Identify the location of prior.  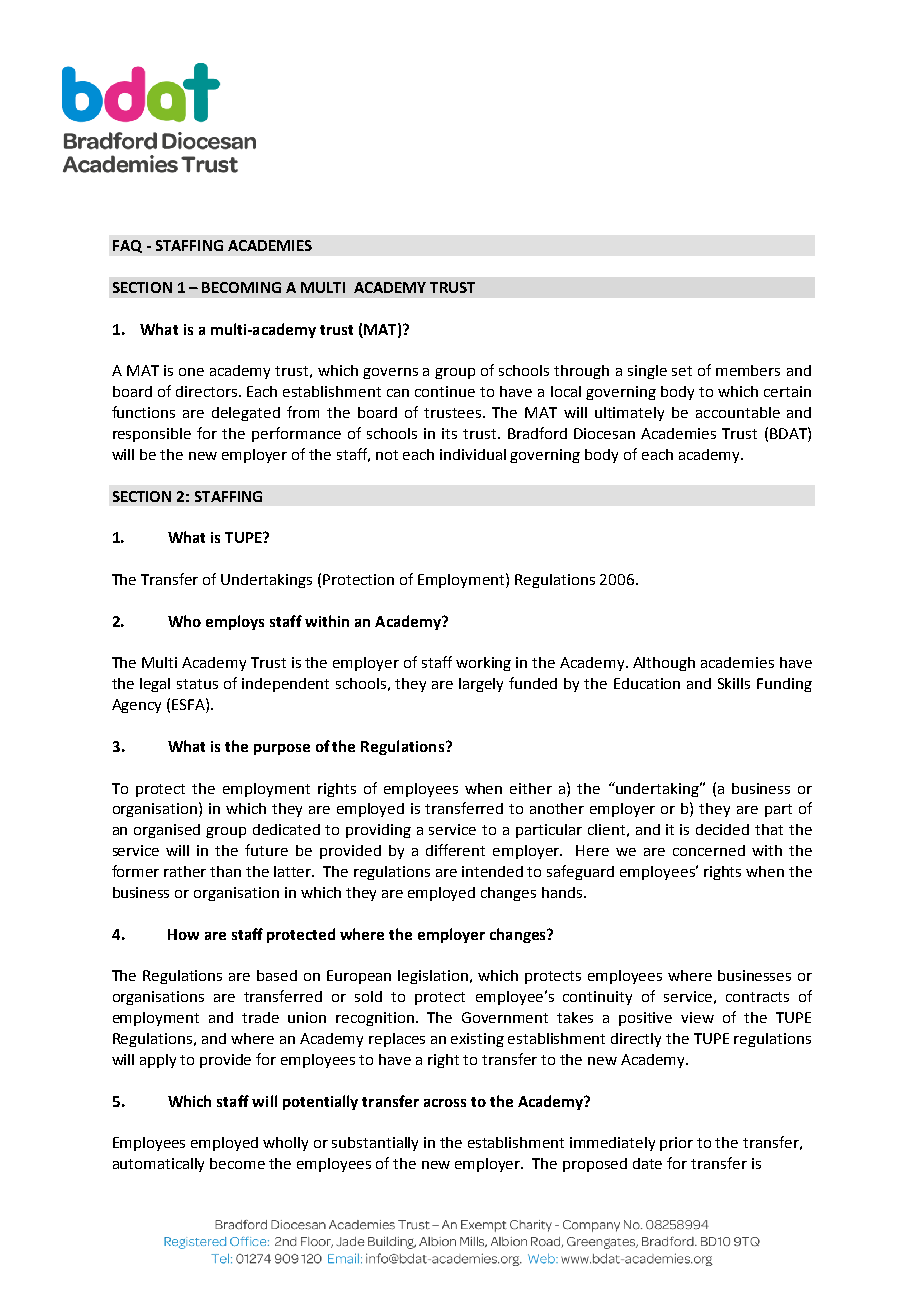
(676, 1144).
